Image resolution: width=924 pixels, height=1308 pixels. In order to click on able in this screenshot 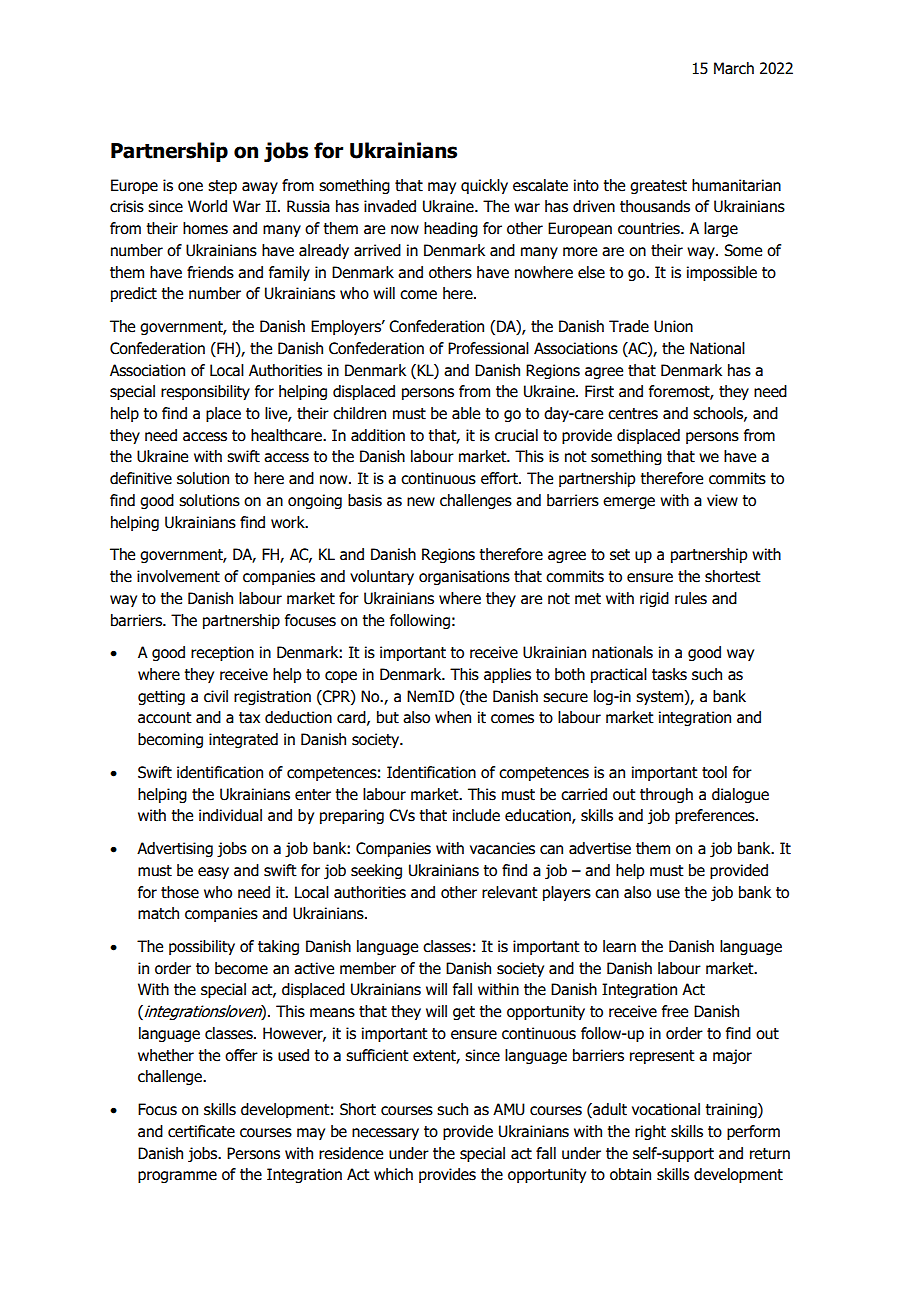, I will do `click(466, 413)`.
